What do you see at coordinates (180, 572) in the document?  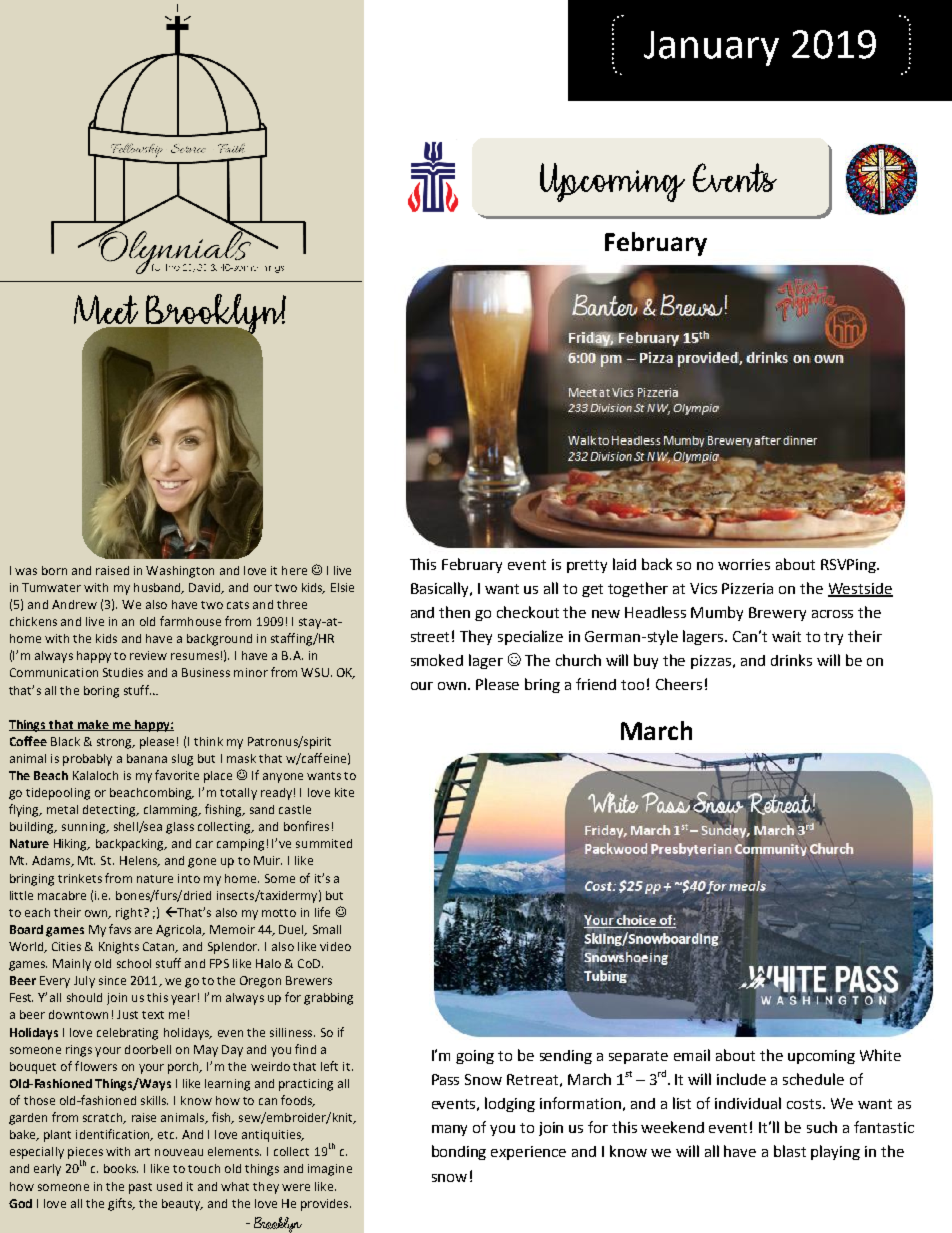 I see `Washington` at bounding box center [180, 572].
